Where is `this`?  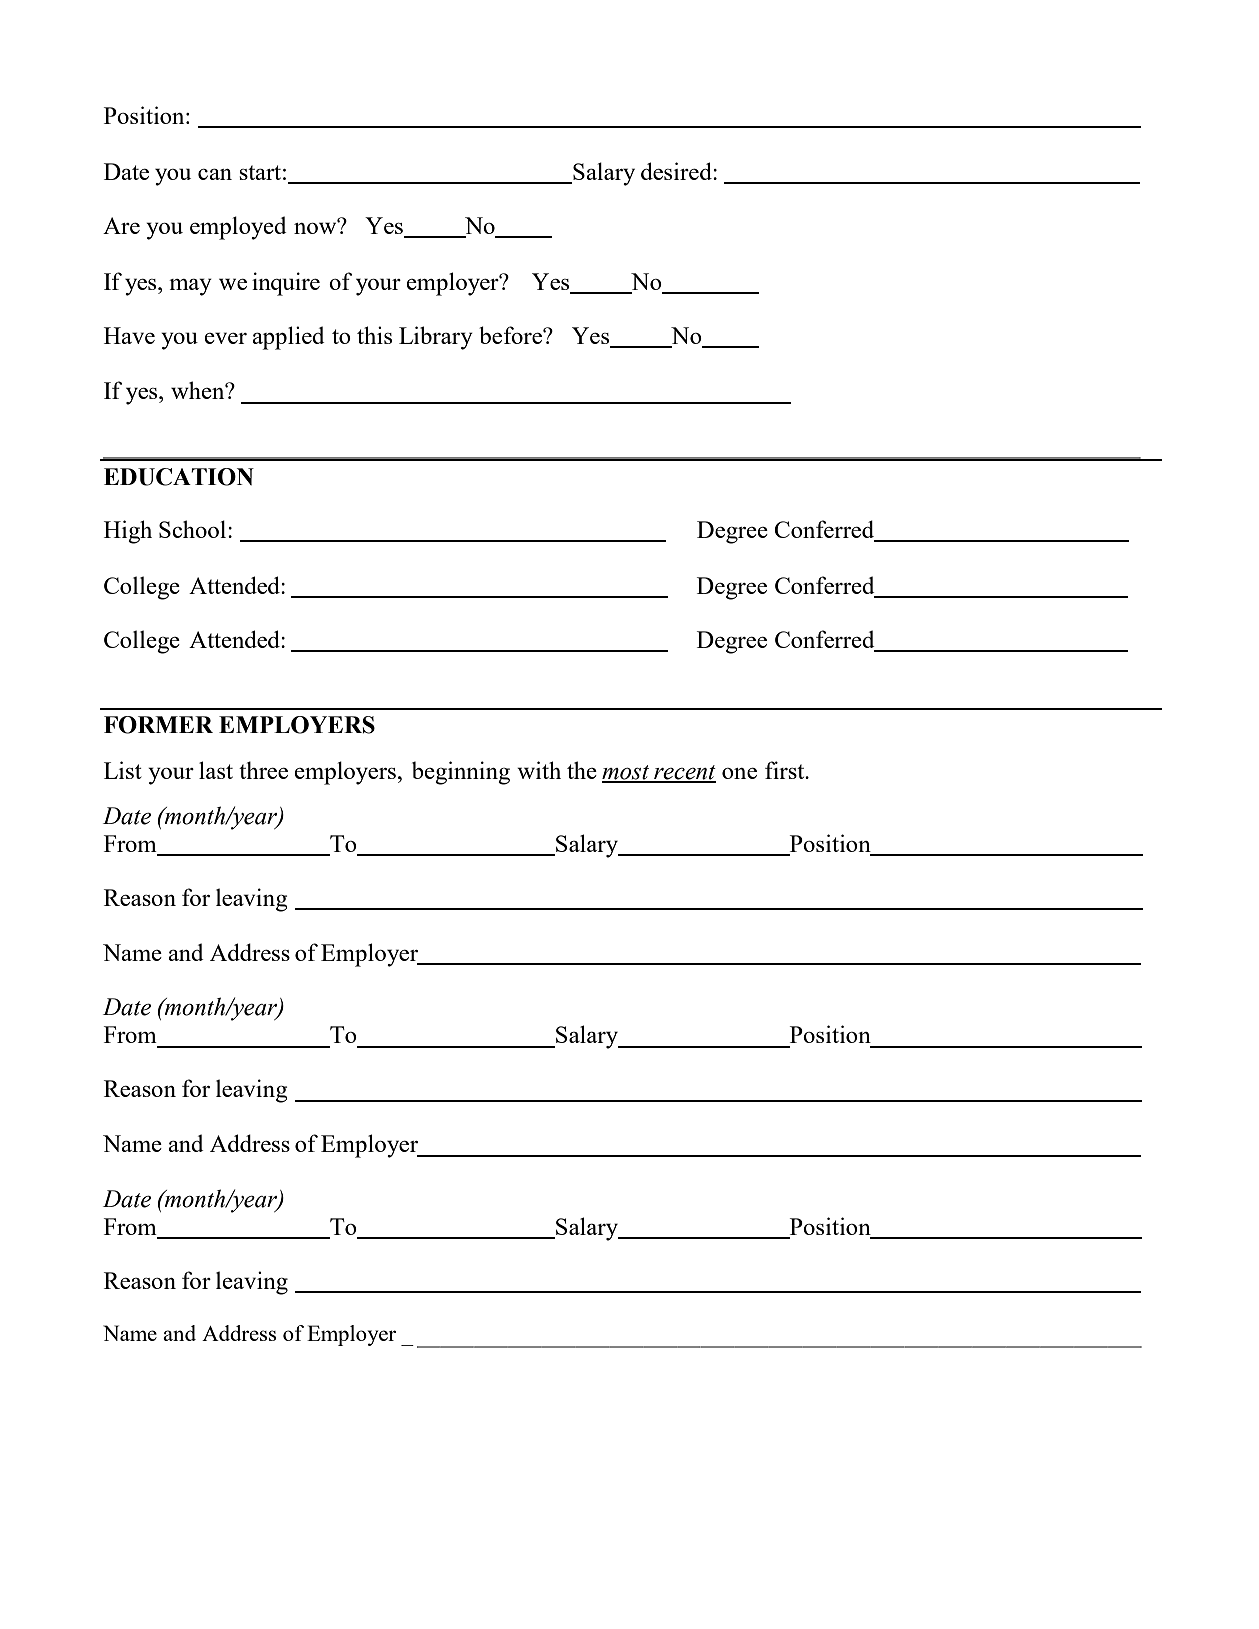 this is located at coordinates (374, 335).
